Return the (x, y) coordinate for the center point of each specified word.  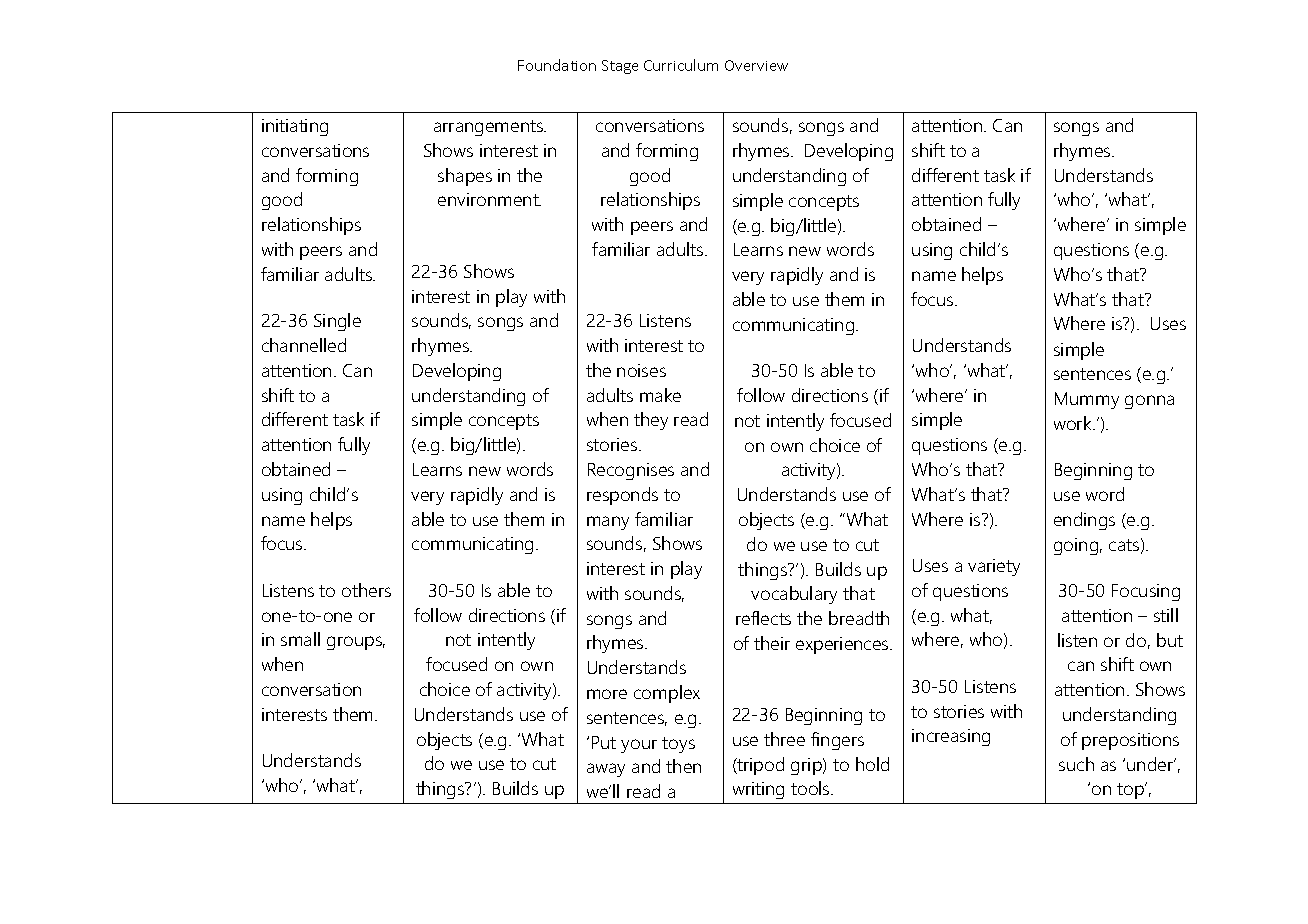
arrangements (489, 128)
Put (604, 742)
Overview (756, 65)
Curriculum (681, 65)
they (651, 421)
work (1074, 423)
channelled (304, 345)
